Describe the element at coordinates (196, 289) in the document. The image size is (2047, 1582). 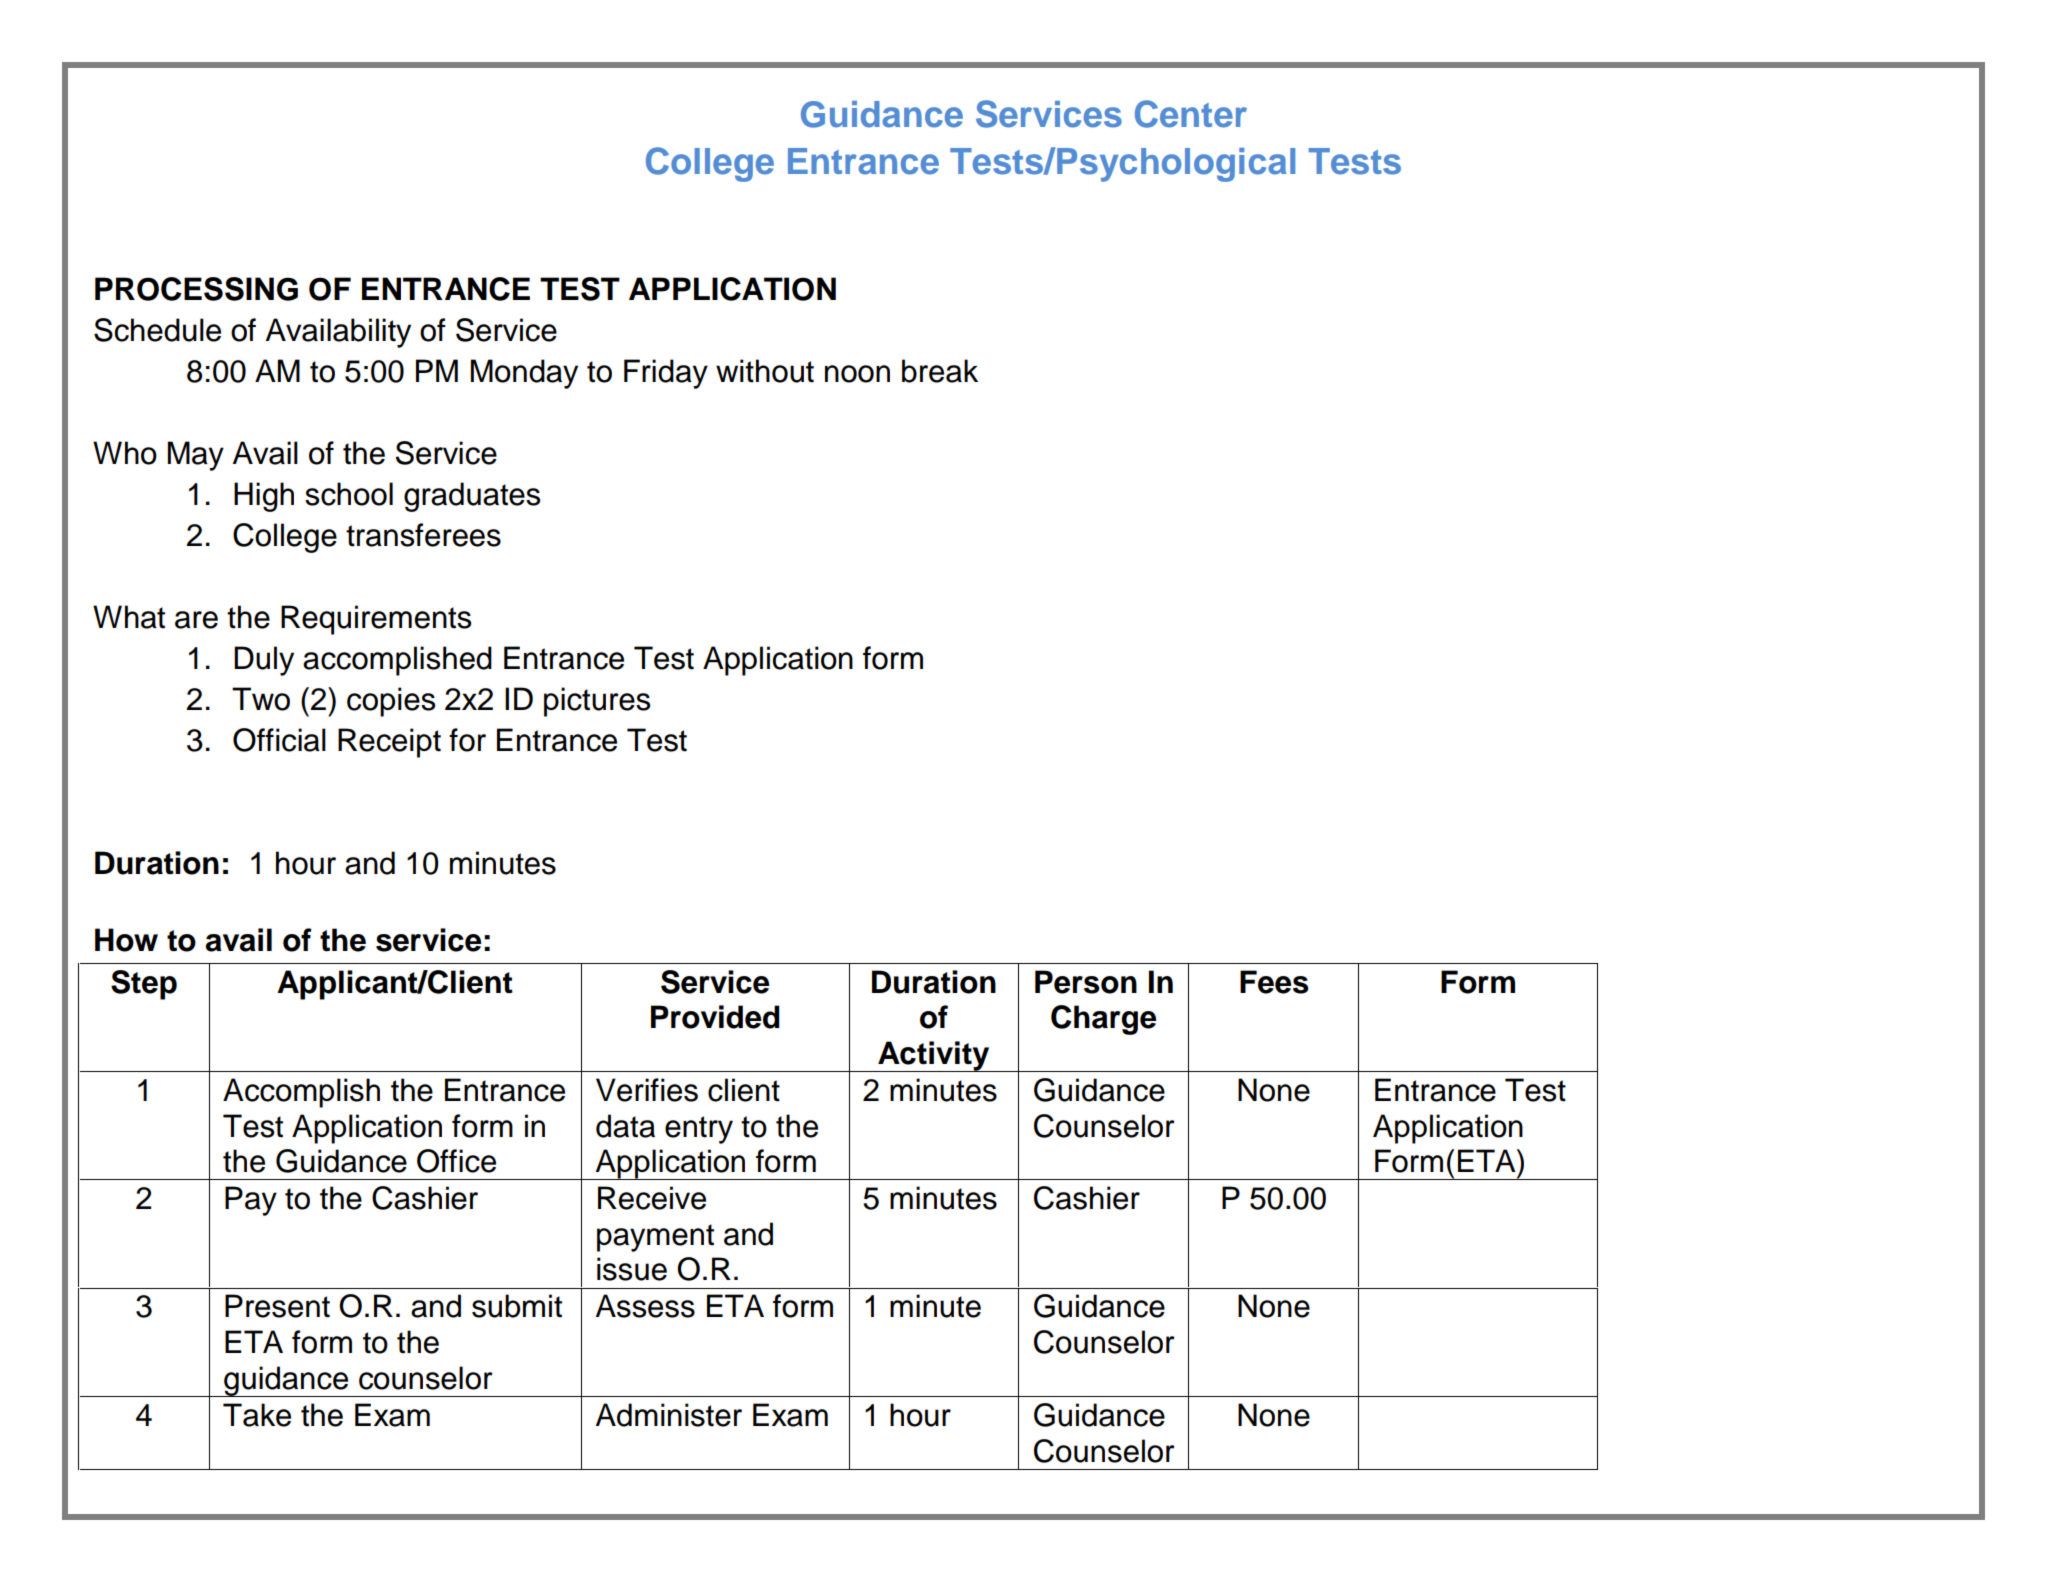
I see `PROCESSING` at that location.
